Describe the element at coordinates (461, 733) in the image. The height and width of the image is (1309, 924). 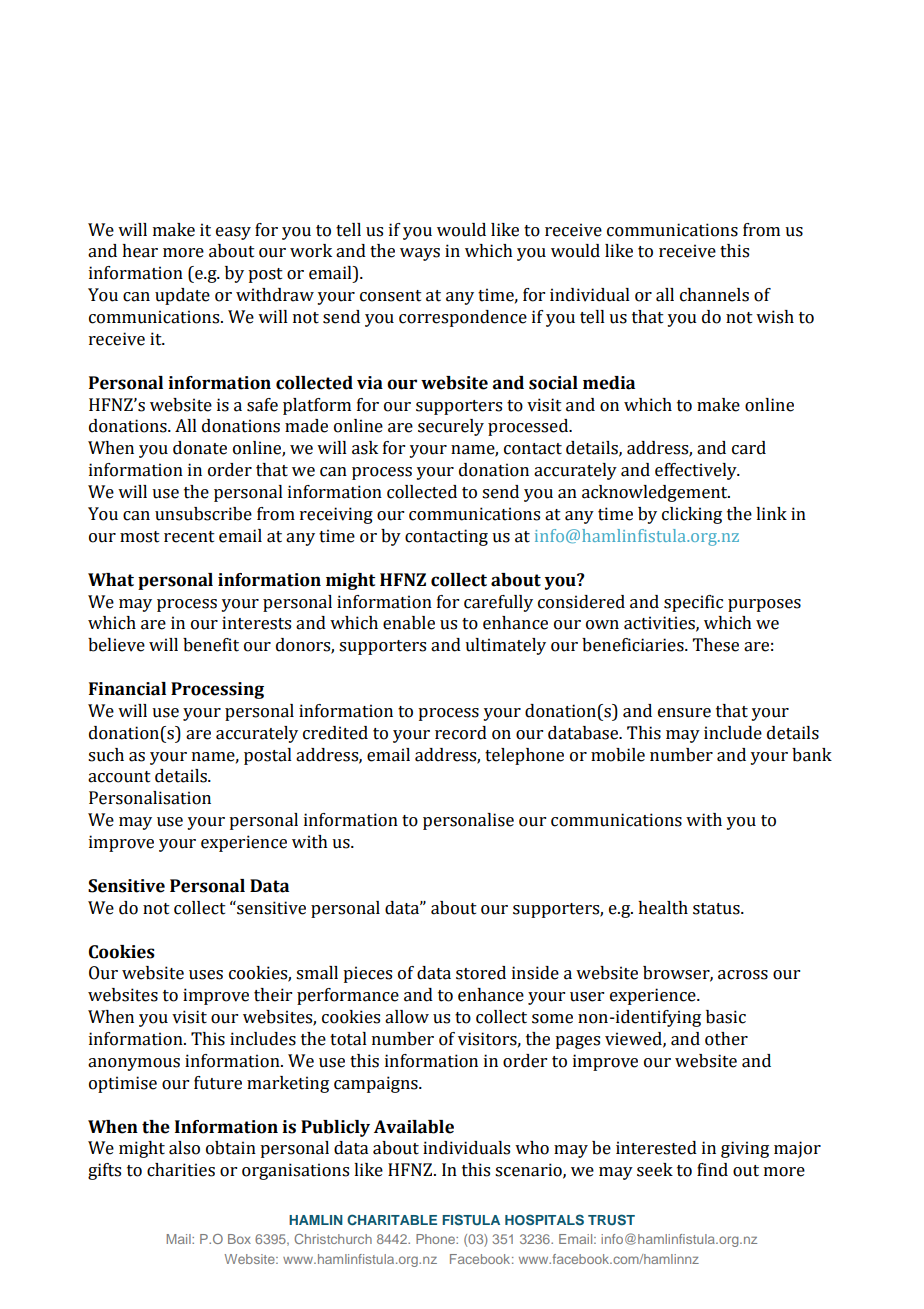
I see `record` at that location.
